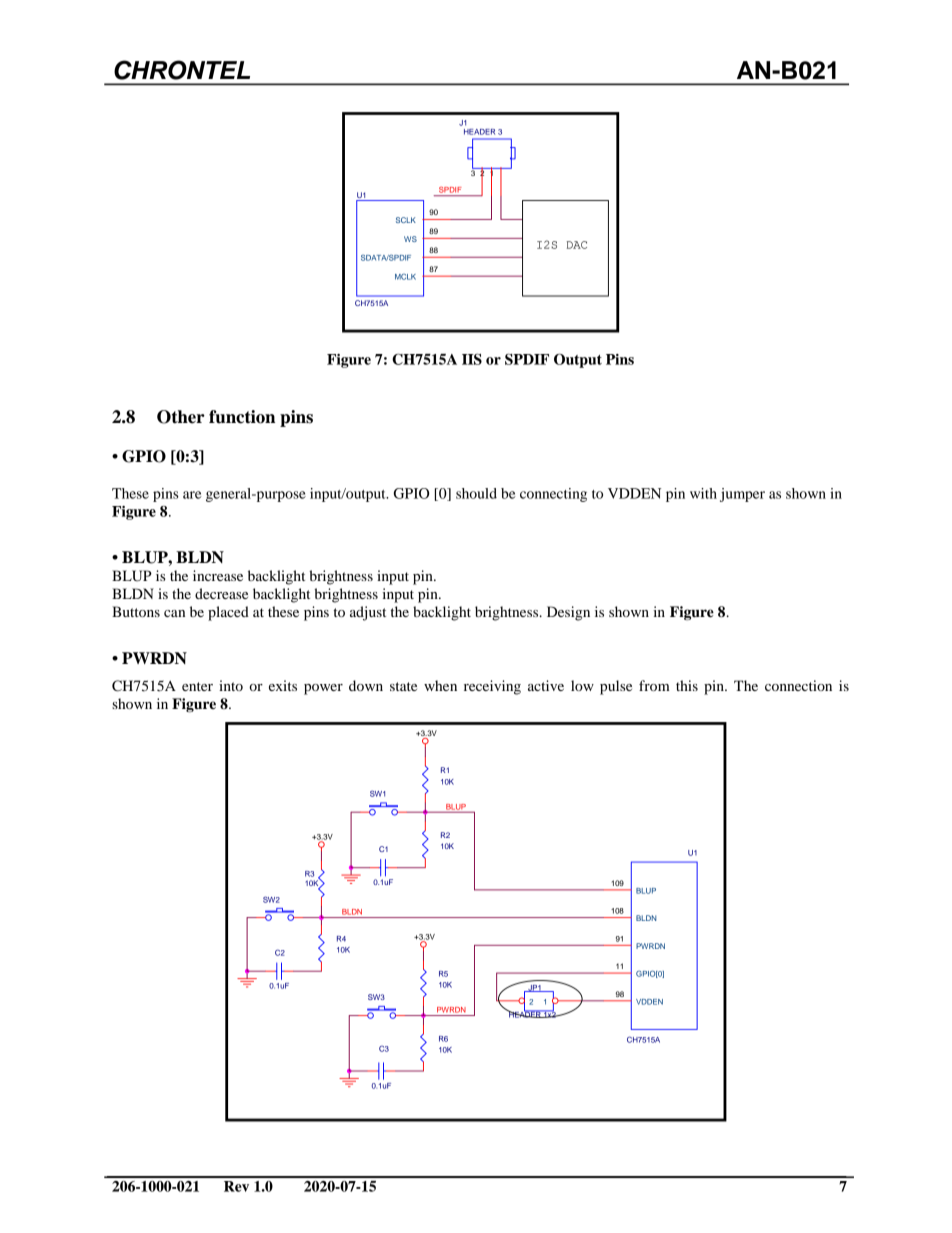 This screenshot has height=1233, width=952. Describe the element at coordinates (218, 575) in the screenshot. I see `increase` at that location.
